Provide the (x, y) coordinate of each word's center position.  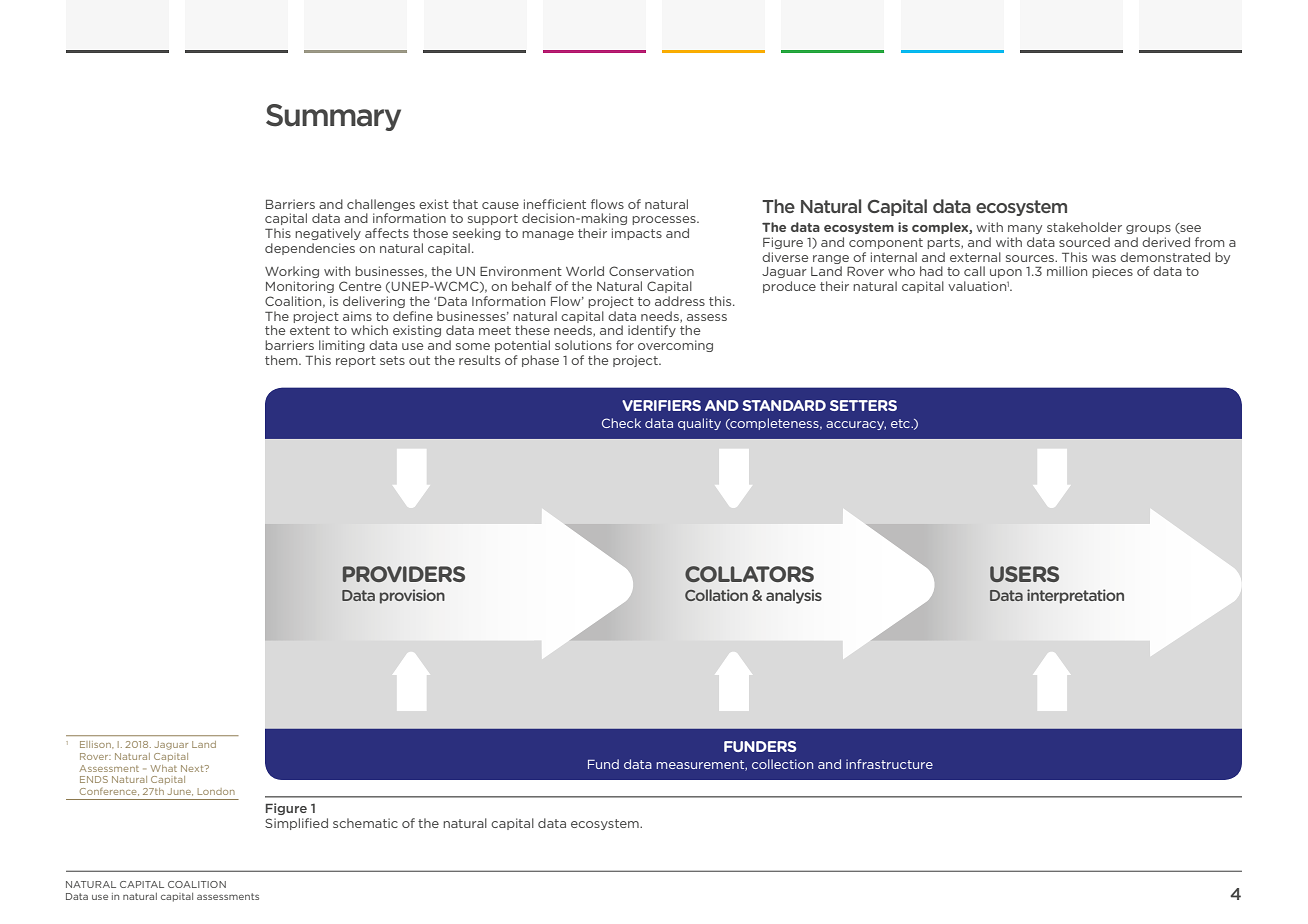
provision (412, 596)
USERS (1024, 574)
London (216, 791)
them (282, 360)
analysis (794, 596)
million (1067, 271)
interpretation (1075, 596)
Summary (333, 117)
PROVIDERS (403, 574)
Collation (716, 595)
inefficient (555, 204)
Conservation (651, 271)
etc (901, 423)
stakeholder (1084, 227)
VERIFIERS (661, 405)
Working (292, 272)
